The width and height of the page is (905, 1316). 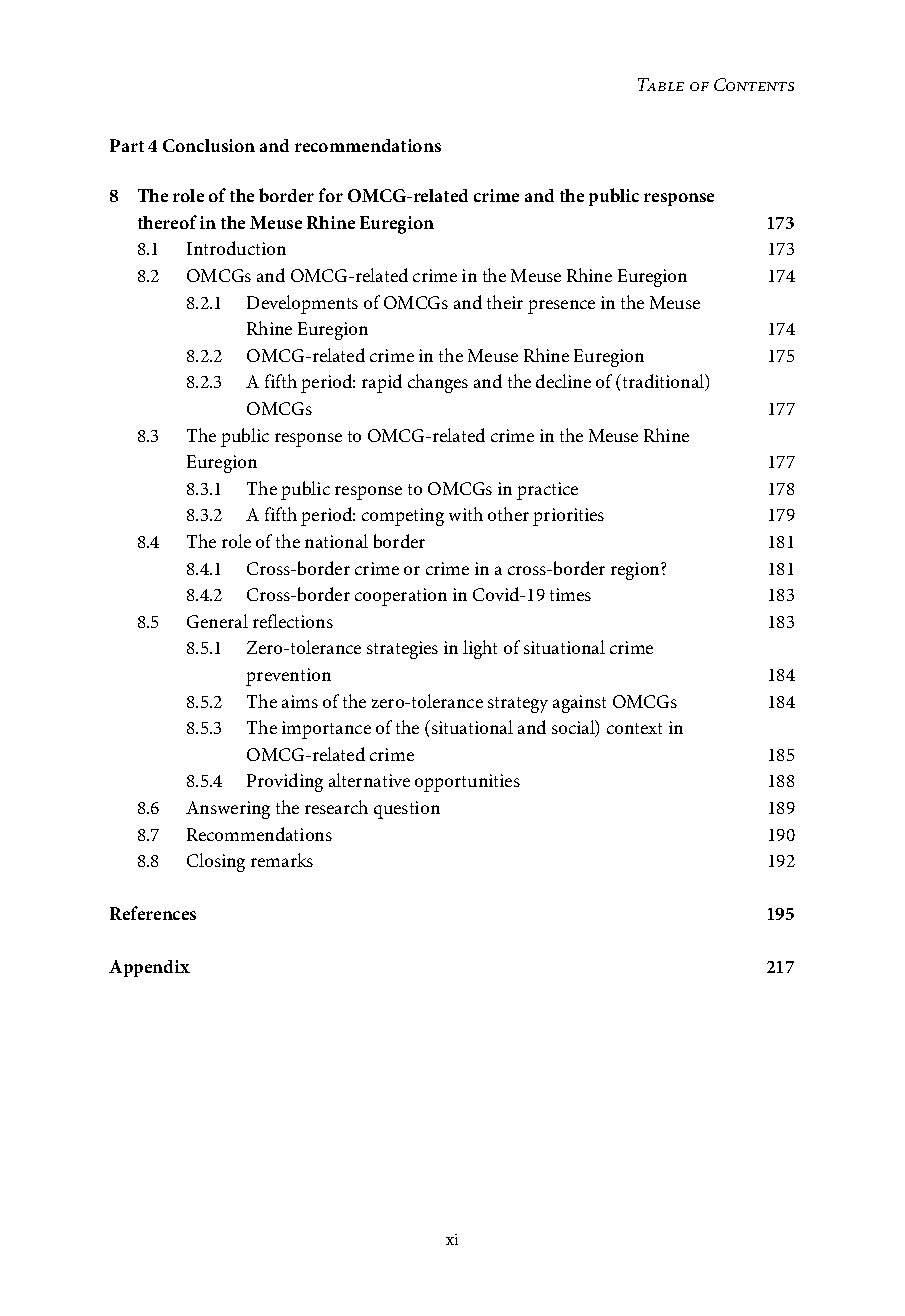 I want to click on Table, so click(x=661, y=84).
